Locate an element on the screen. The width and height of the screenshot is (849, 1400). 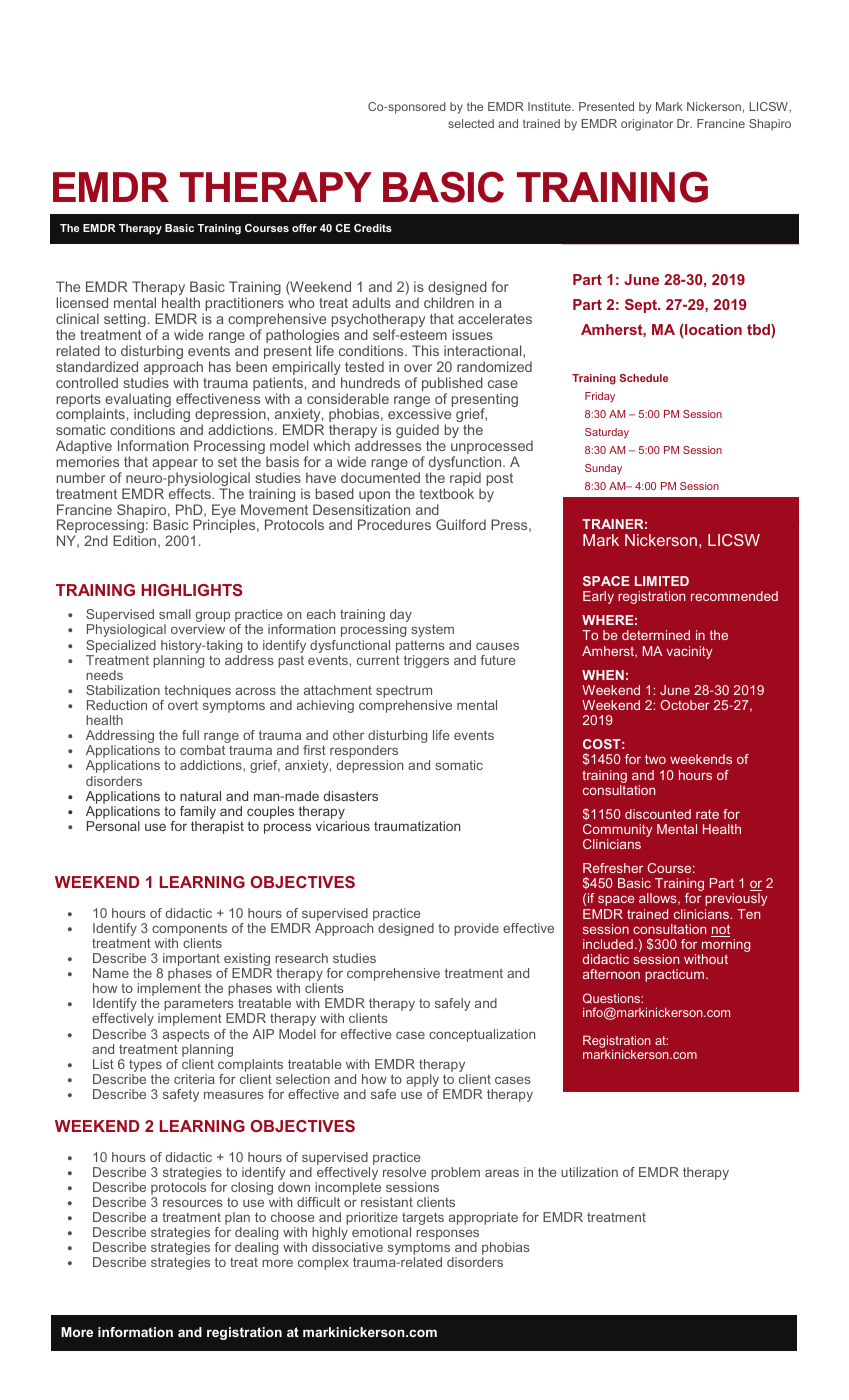
utilization is located at coordinates (589, 1172).
